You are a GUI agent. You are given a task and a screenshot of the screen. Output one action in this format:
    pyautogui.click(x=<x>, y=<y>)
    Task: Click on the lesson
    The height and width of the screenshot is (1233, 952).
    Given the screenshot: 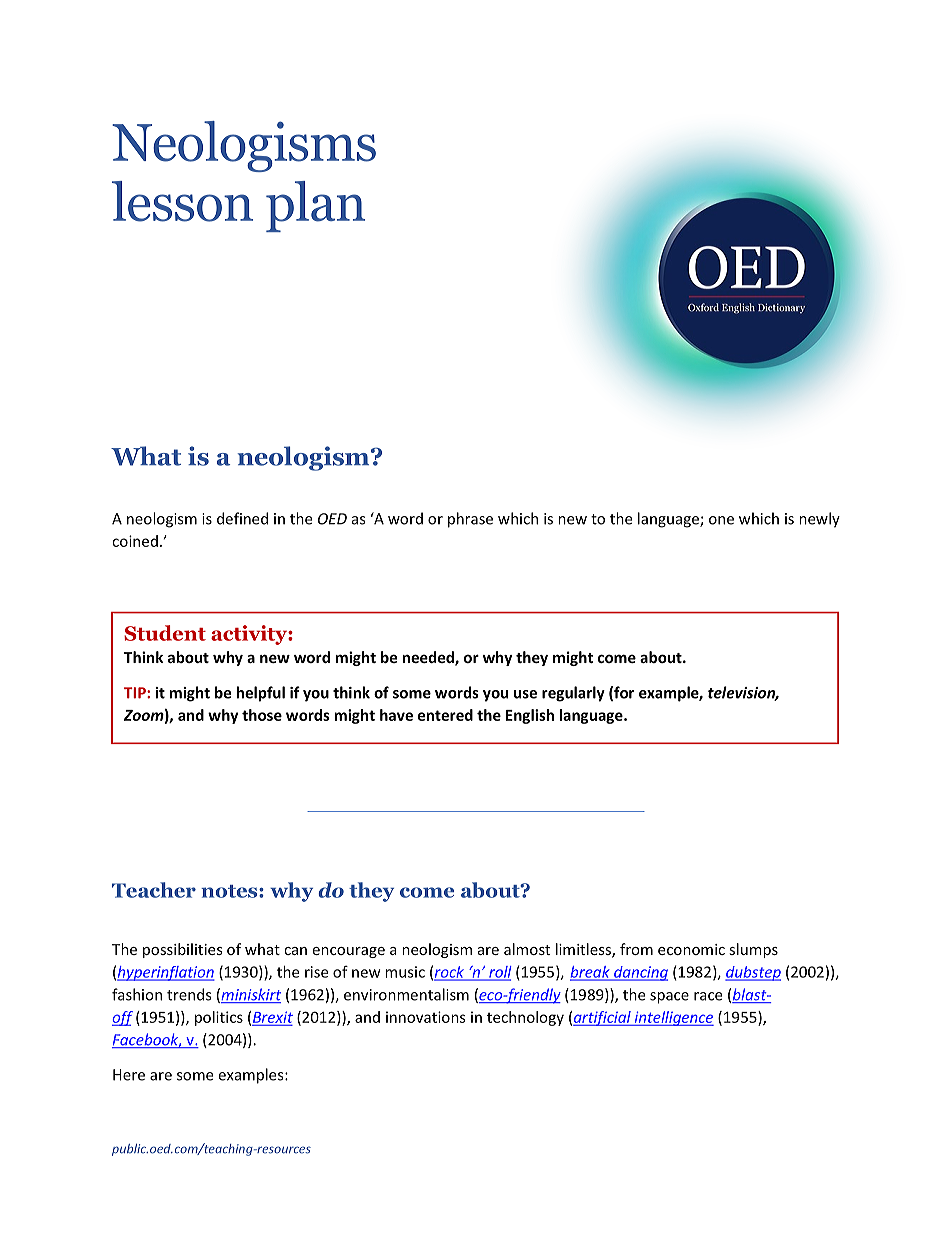 What is the action you would take?
    pyautogui.click(x=182, y=201)
